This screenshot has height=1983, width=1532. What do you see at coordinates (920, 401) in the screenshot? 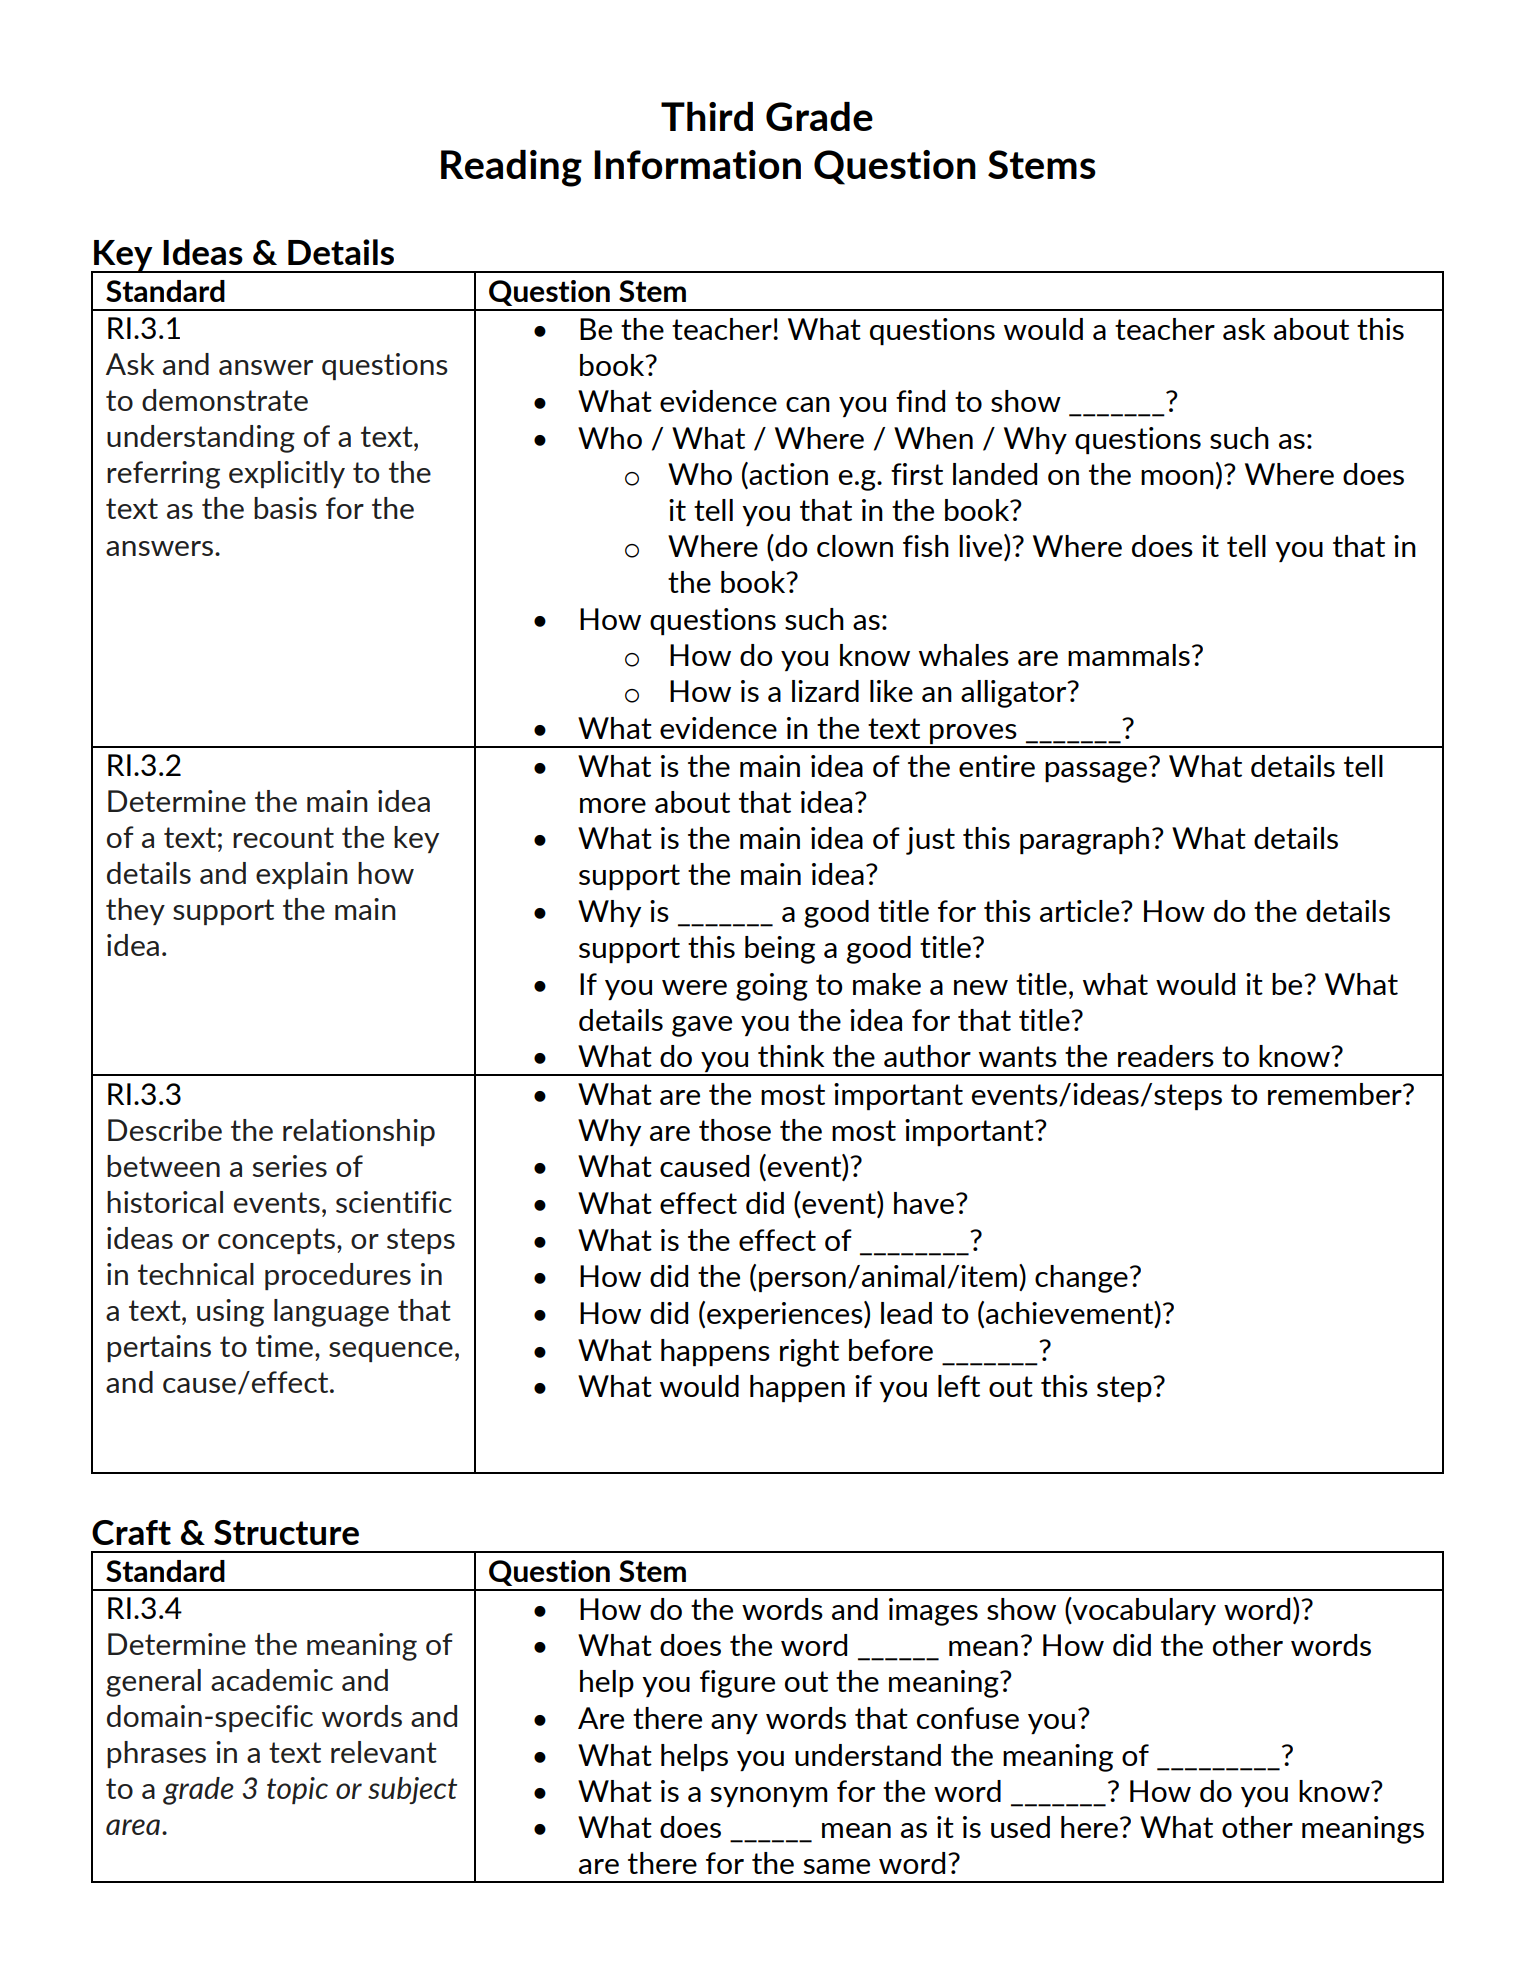
I see `find` at bounding box center [920, 401].
